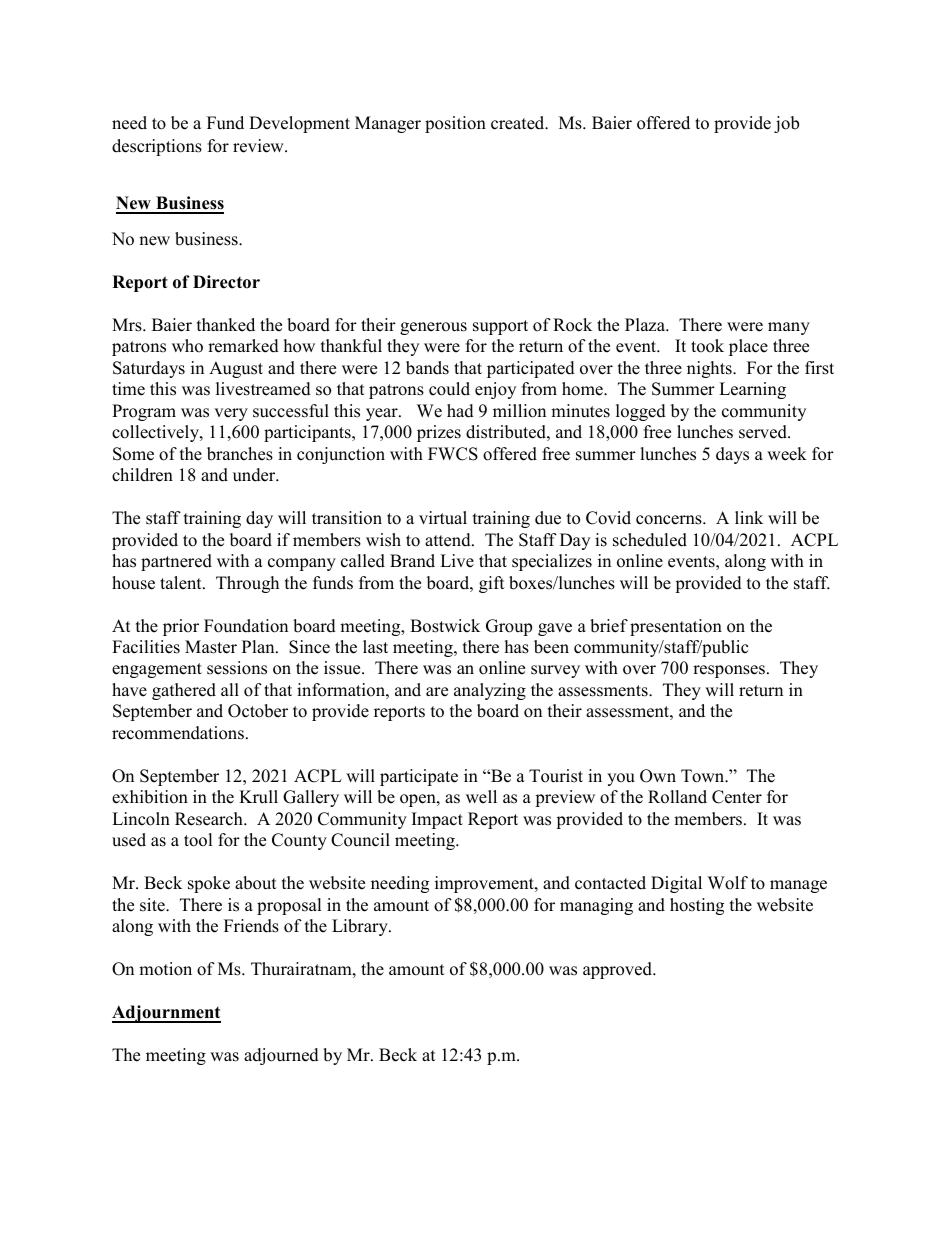  What do you see at coordinates (786, 124) in the screenshot?
I see `job` at bounding box center [786, 124].
